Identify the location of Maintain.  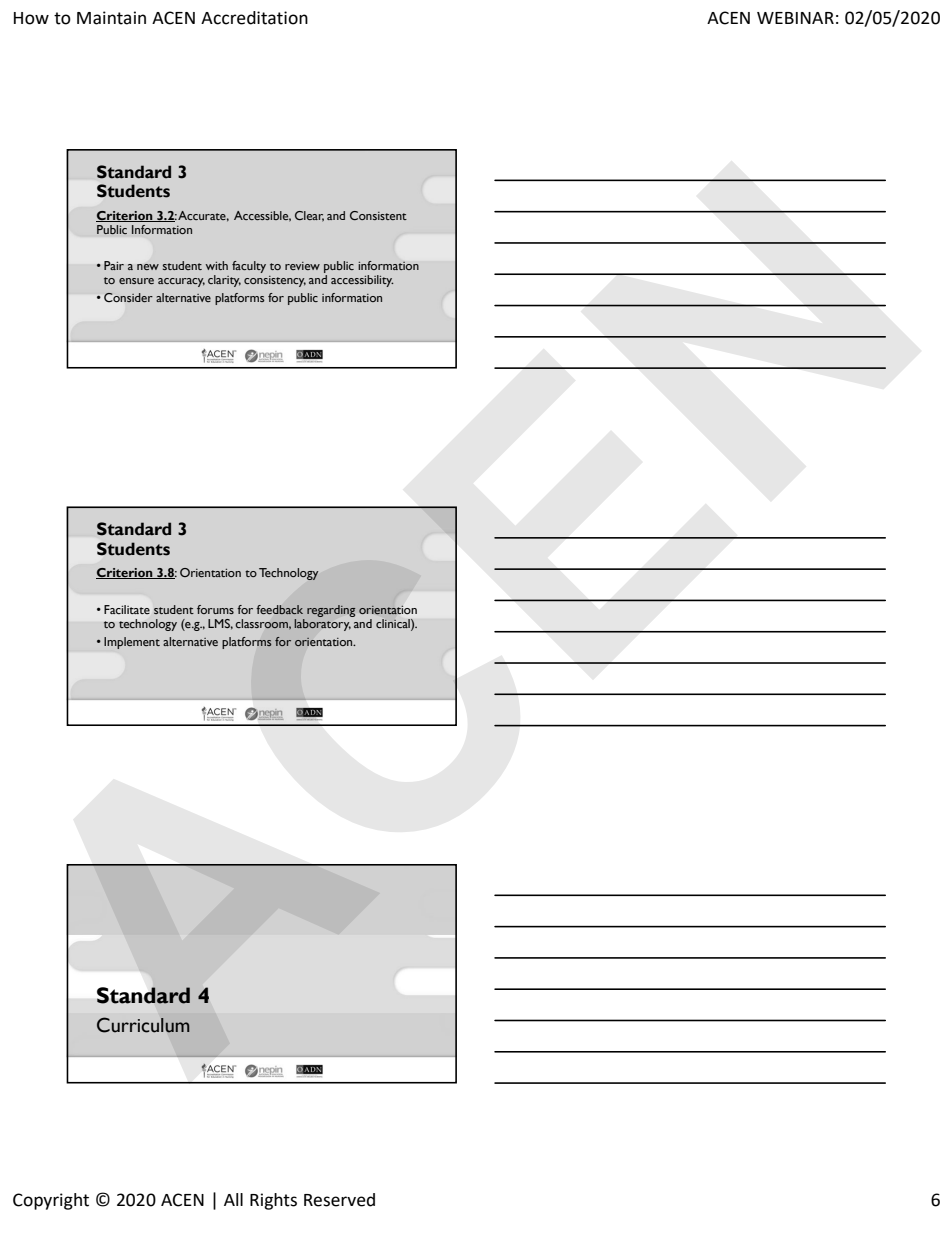
(111, 18).
